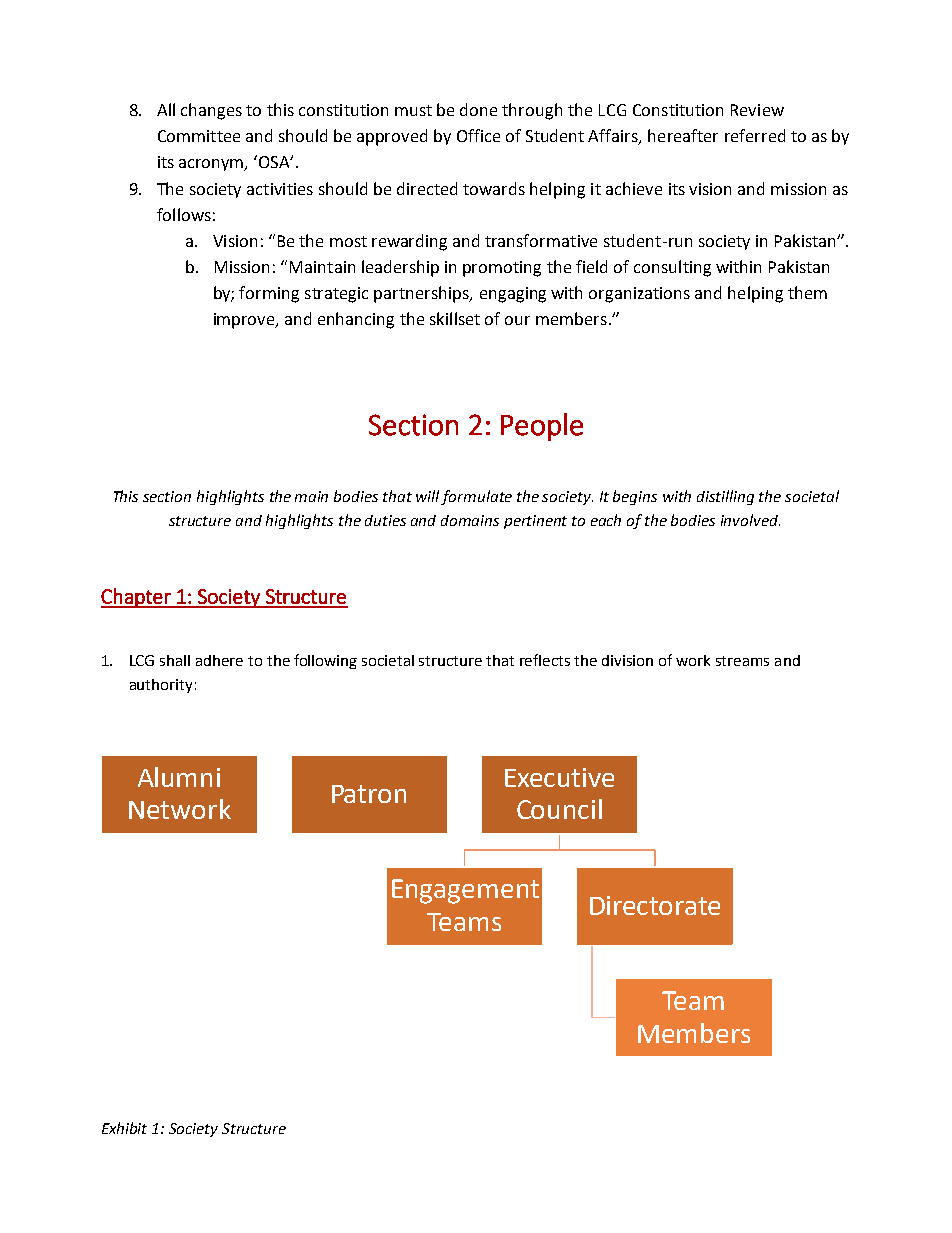 This image has height=1233, width=952. I want to click on streams, so click(742, 661).
